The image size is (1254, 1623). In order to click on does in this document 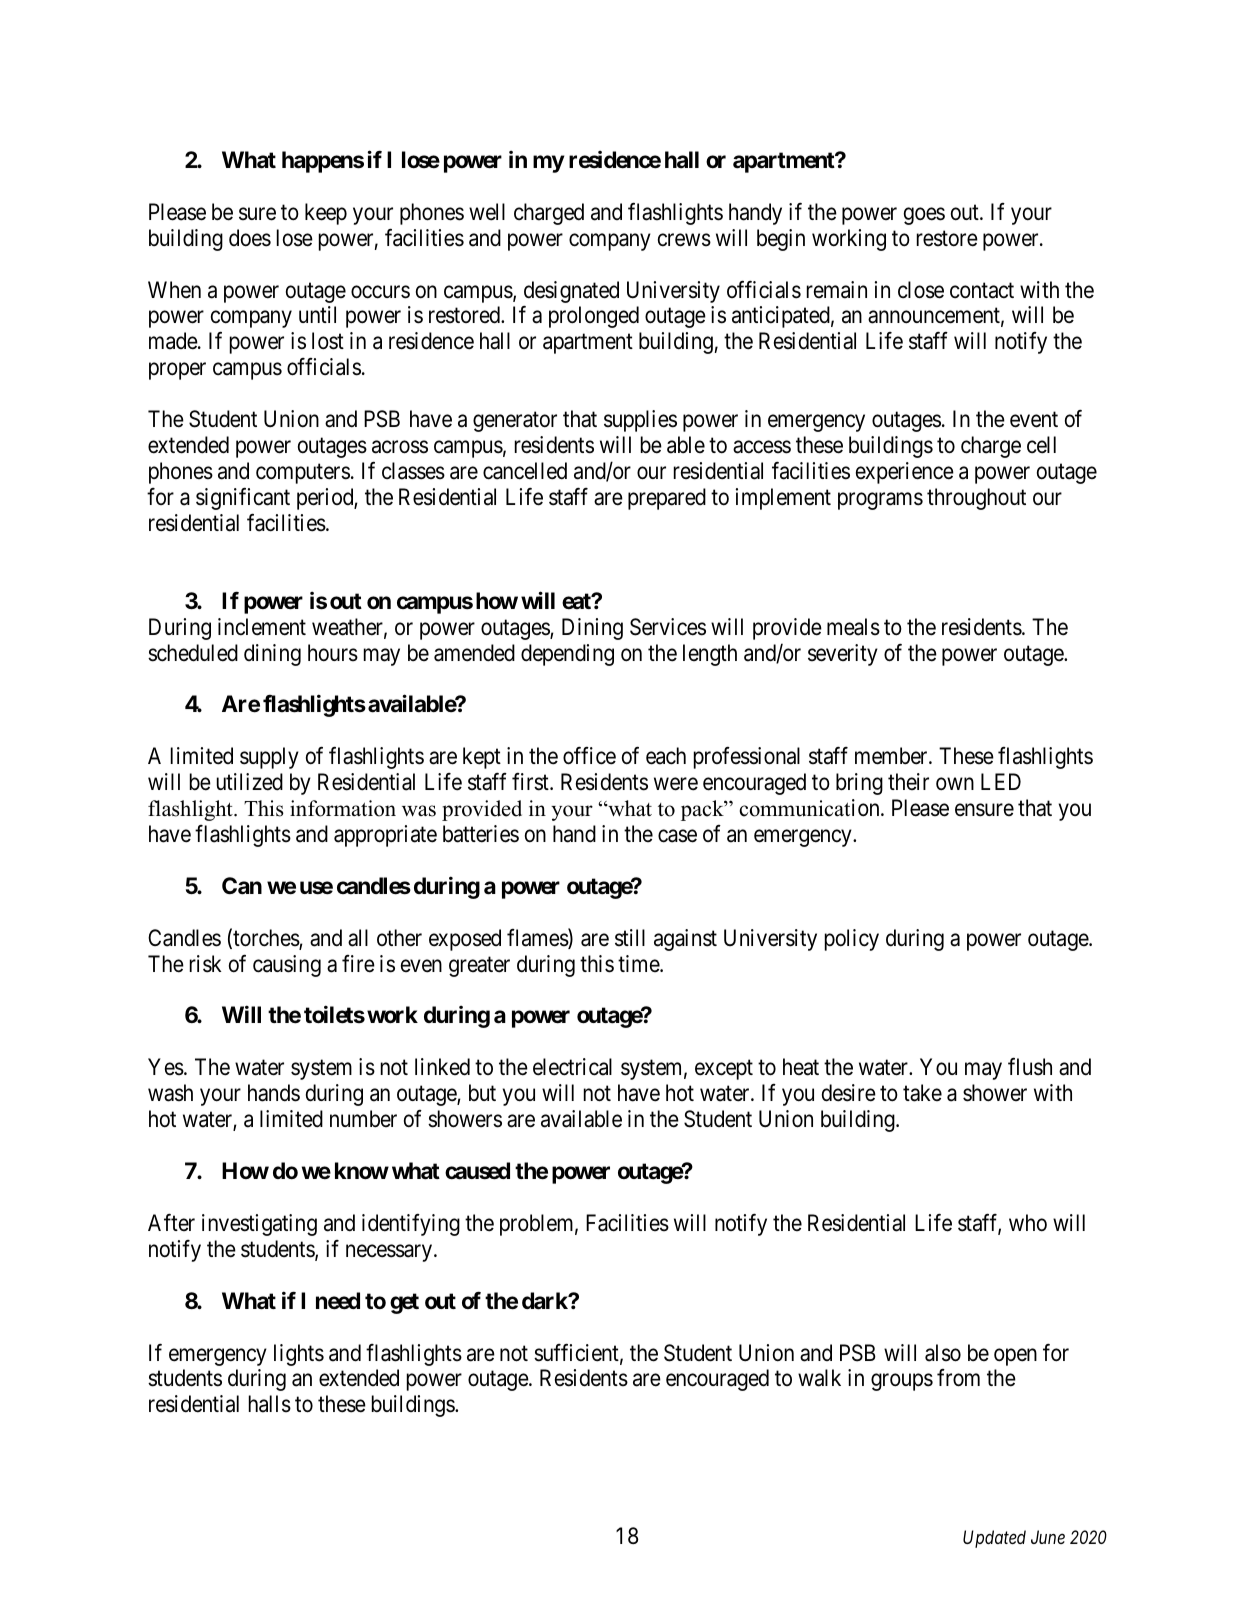, I will do `click(250, 238)`.
